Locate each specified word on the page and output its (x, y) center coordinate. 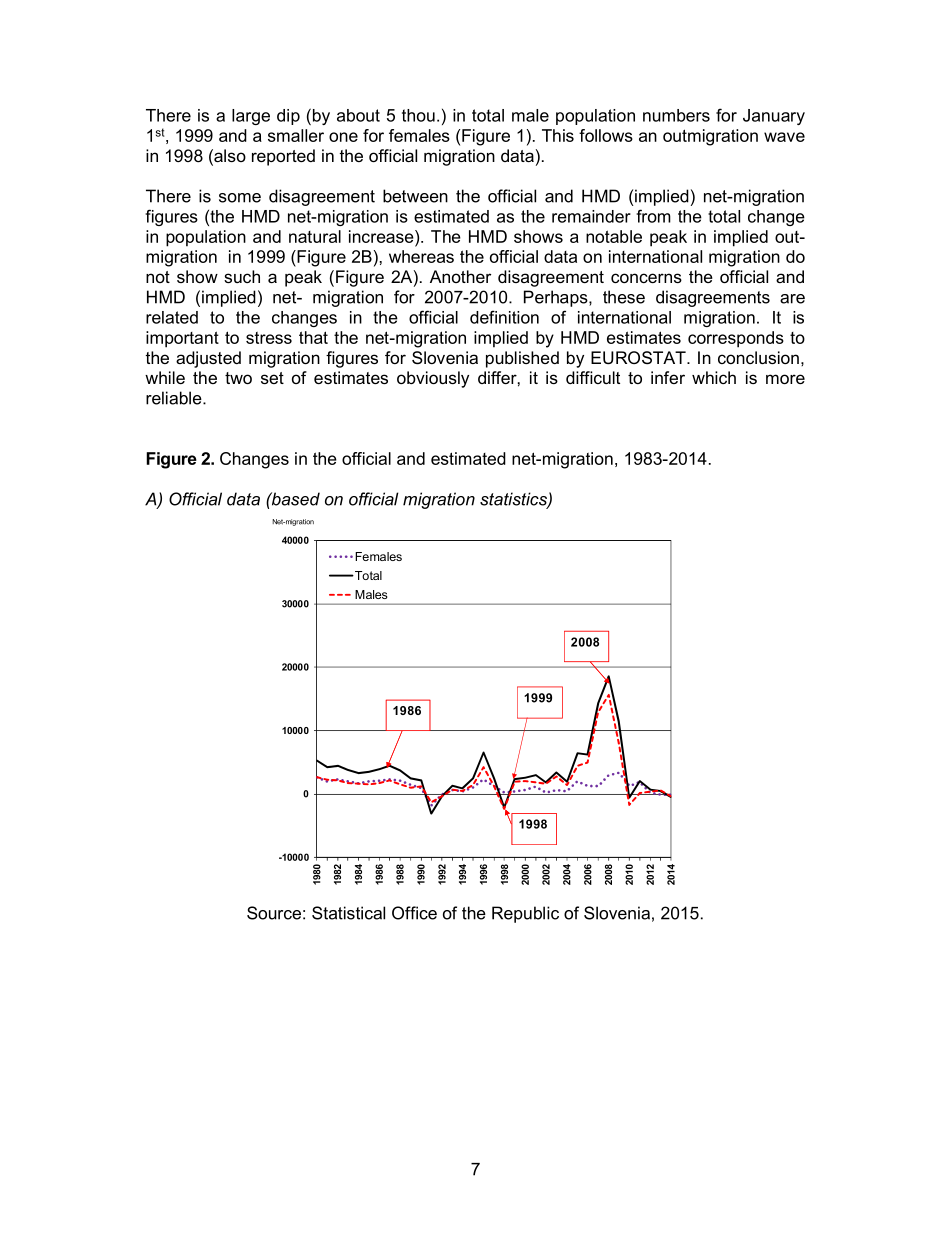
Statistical (348, 913)
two (238, 378)
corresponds (736, 339)
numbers (676, 115)
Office (414, 913)
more (785, 379)
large (251, 117)
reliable (175, 398)
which (714, 377)
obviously (433, 379)
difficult (593, 377)
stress (269, 338)
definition (504, 317)
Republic (525, 914)
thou (418, 115)
